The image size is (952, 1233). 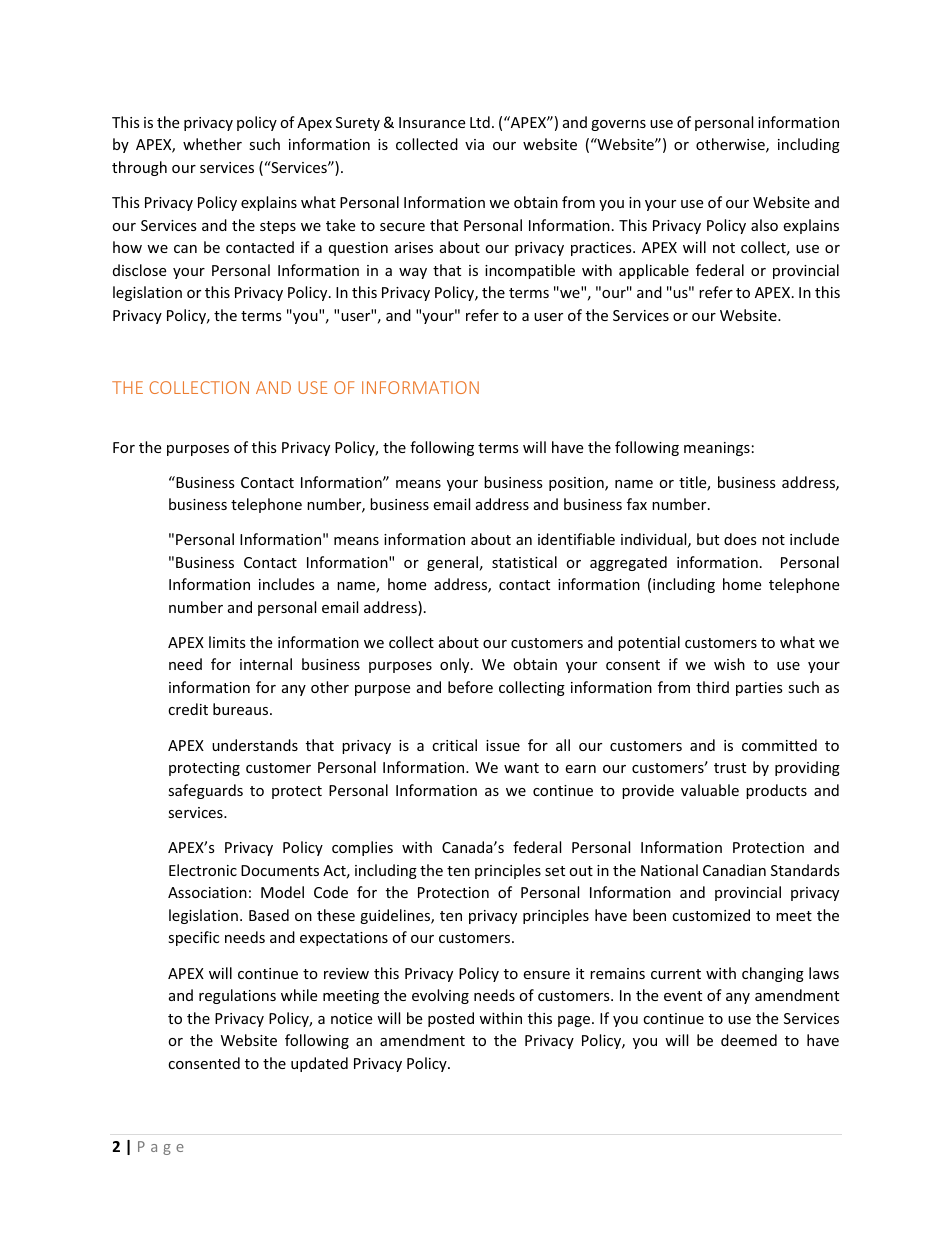 What do you see at coordinates (717, 449) in the screenshot?
I see `meanings` at bounding box center [717, 449].
